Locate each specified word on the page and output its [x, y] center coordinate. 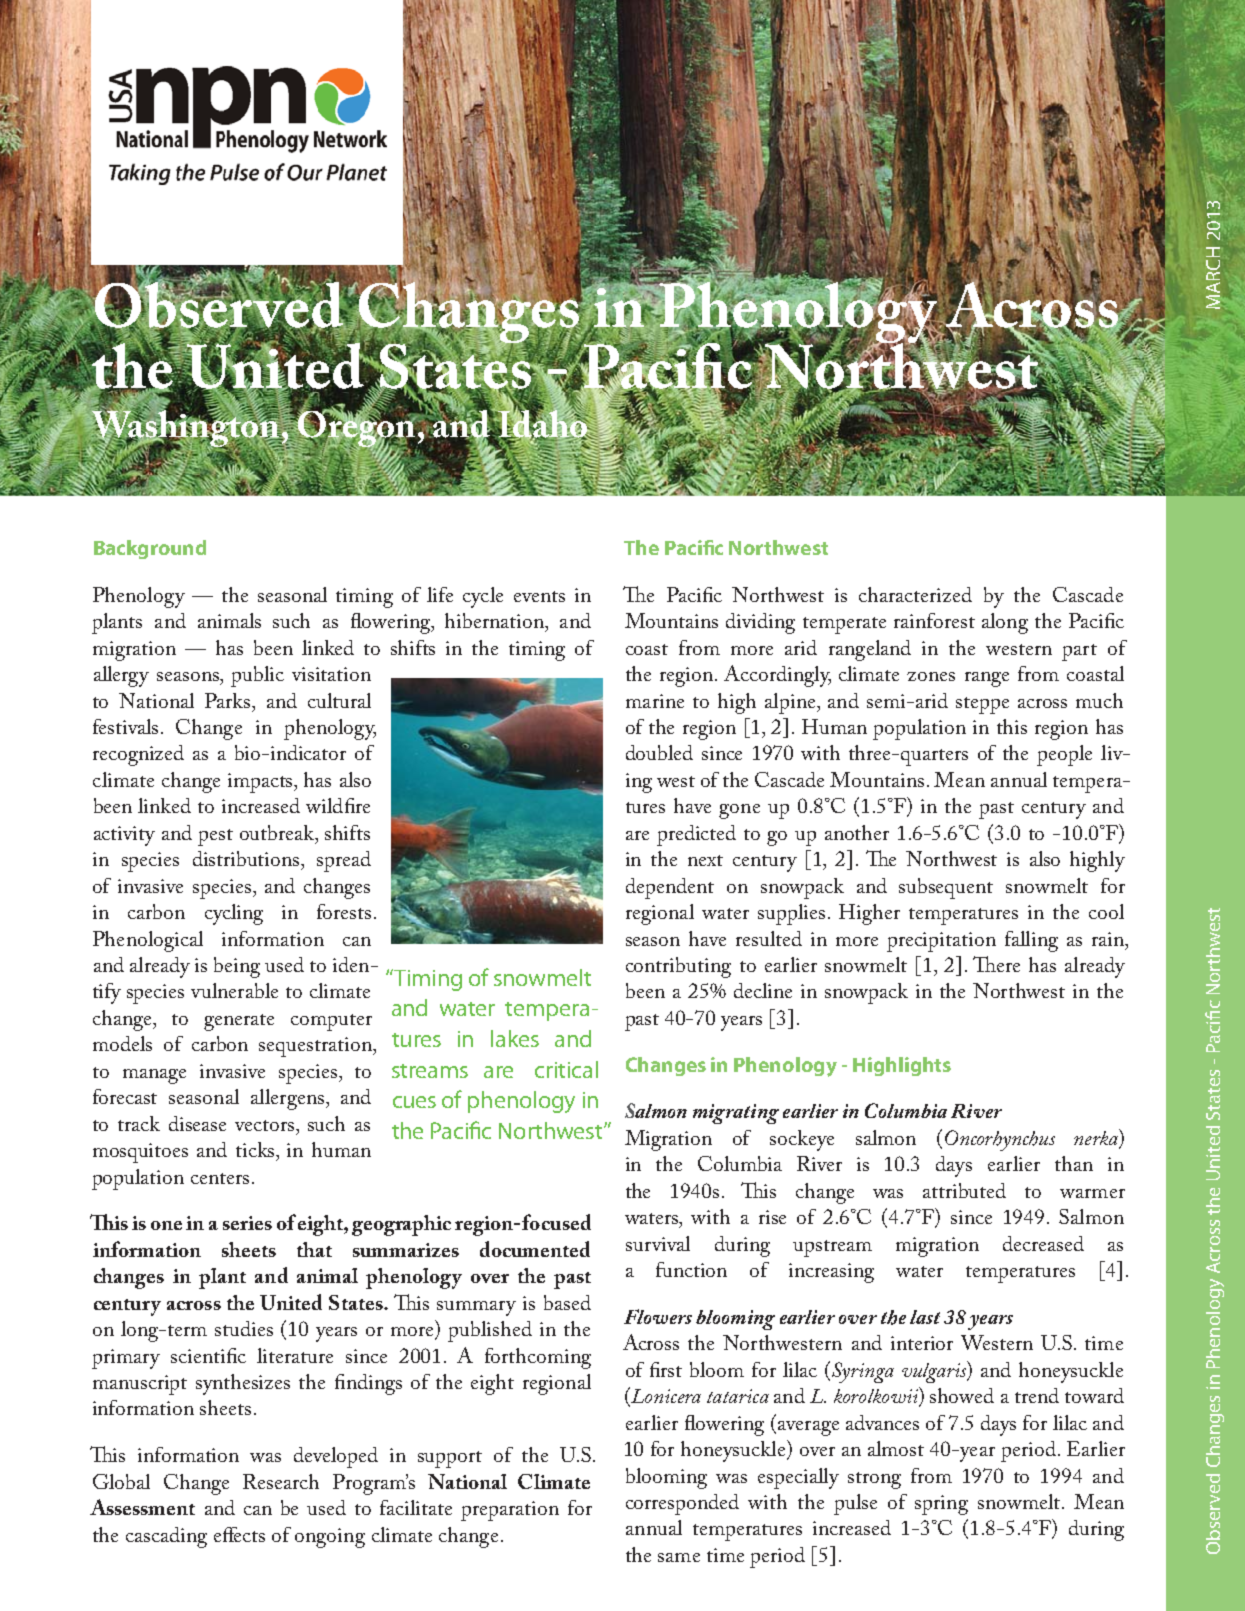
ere [1008, 967]
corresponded [682, 1504]
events [539, 596]
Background [150, 549]
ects [249, 1535]
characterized [915, 594]
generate [239, 1022]
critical [566, 1069]
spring [941, 1505]
